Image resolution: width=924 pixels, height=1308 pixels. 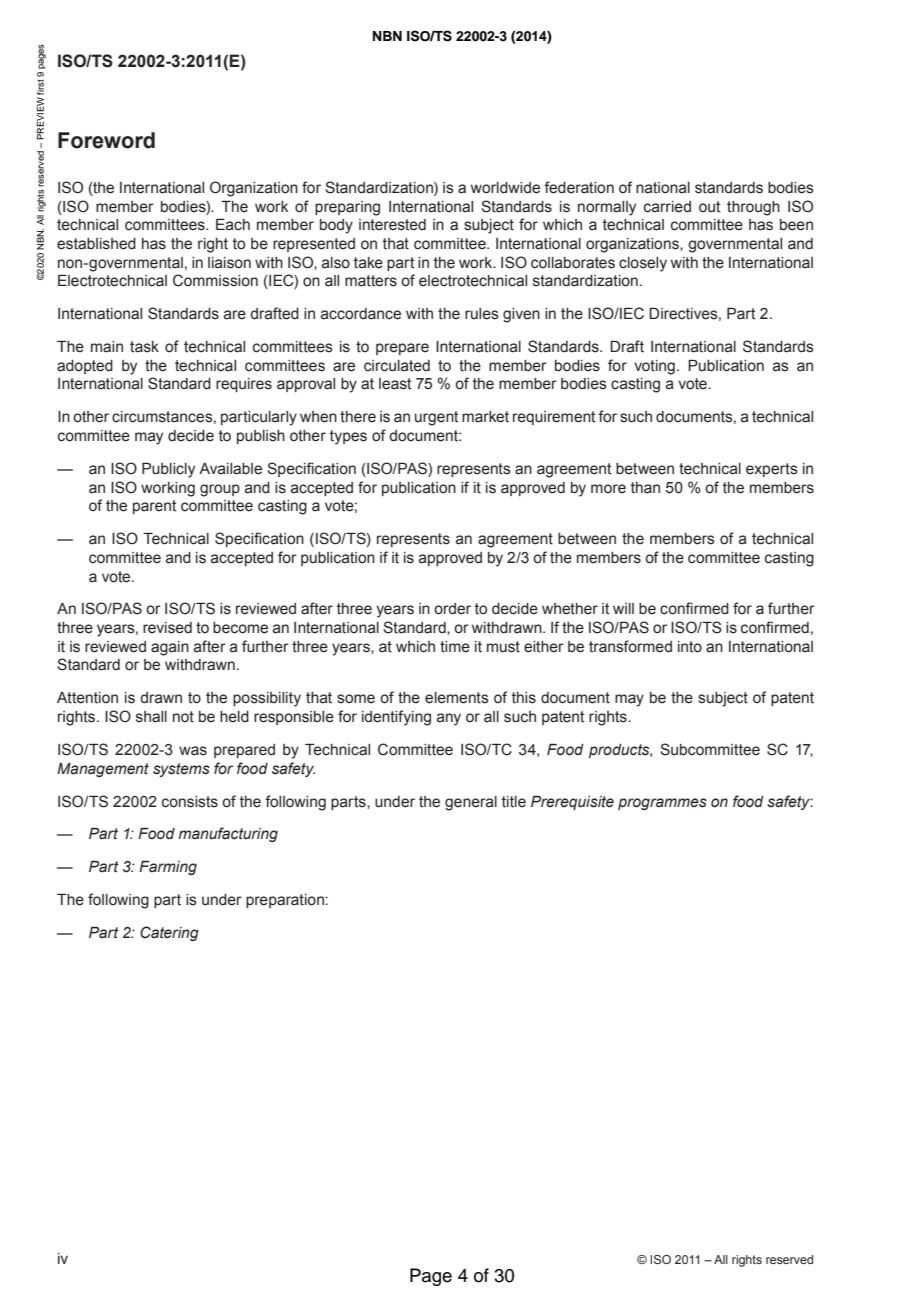 I want to click on parent, so click(x=155, y=507).
